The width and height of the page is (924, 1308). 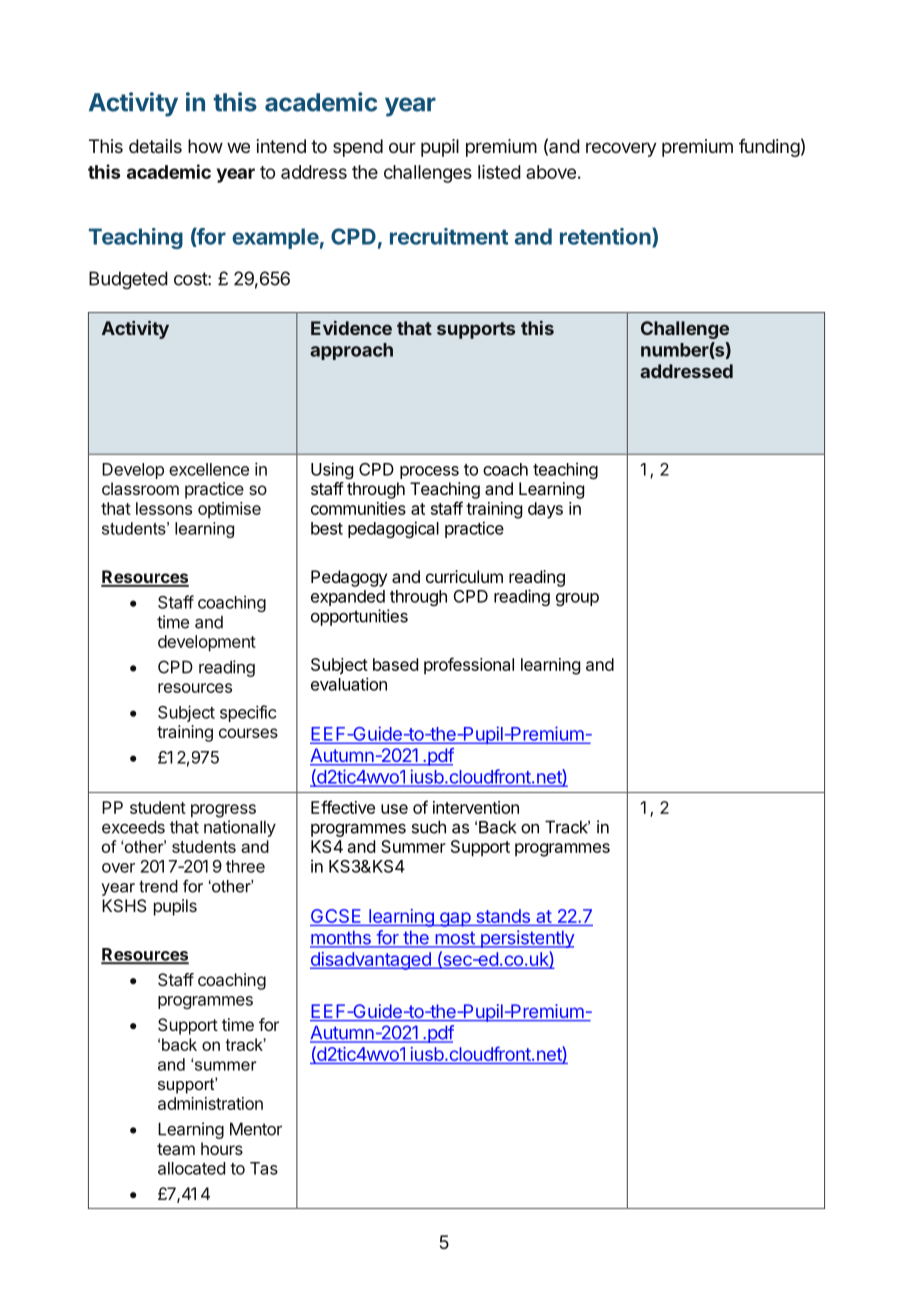 What do you see at coordinates (205, 146) in the page?
I see `how` at bounding box center [205, 146].
